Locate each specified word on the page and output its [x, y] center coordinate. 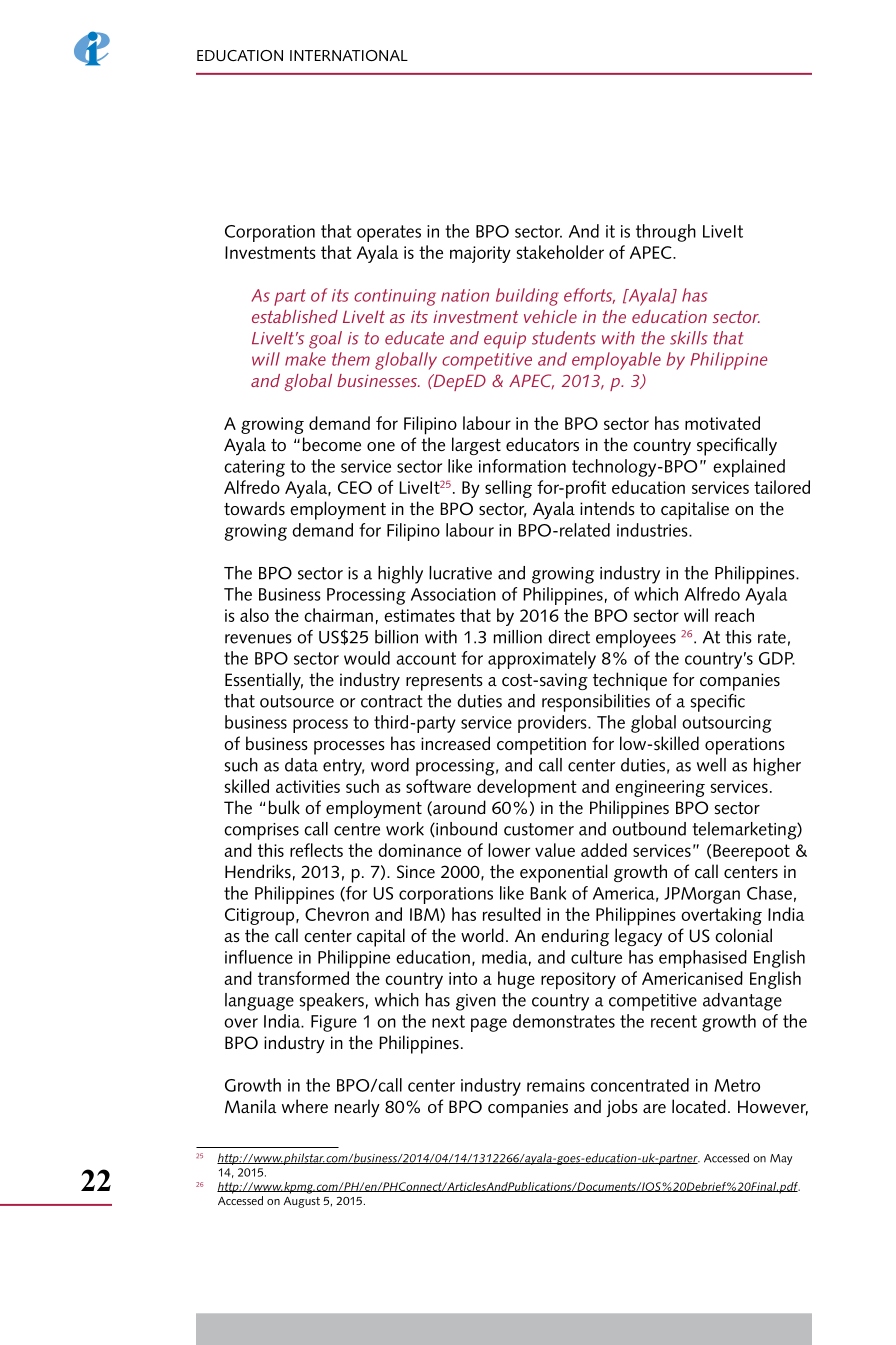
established [295, 316]
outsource [297, 701]
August [302, 1202]
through [666, 233]
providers [553, 724]
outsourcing [727, 724]
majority [480, 254]
